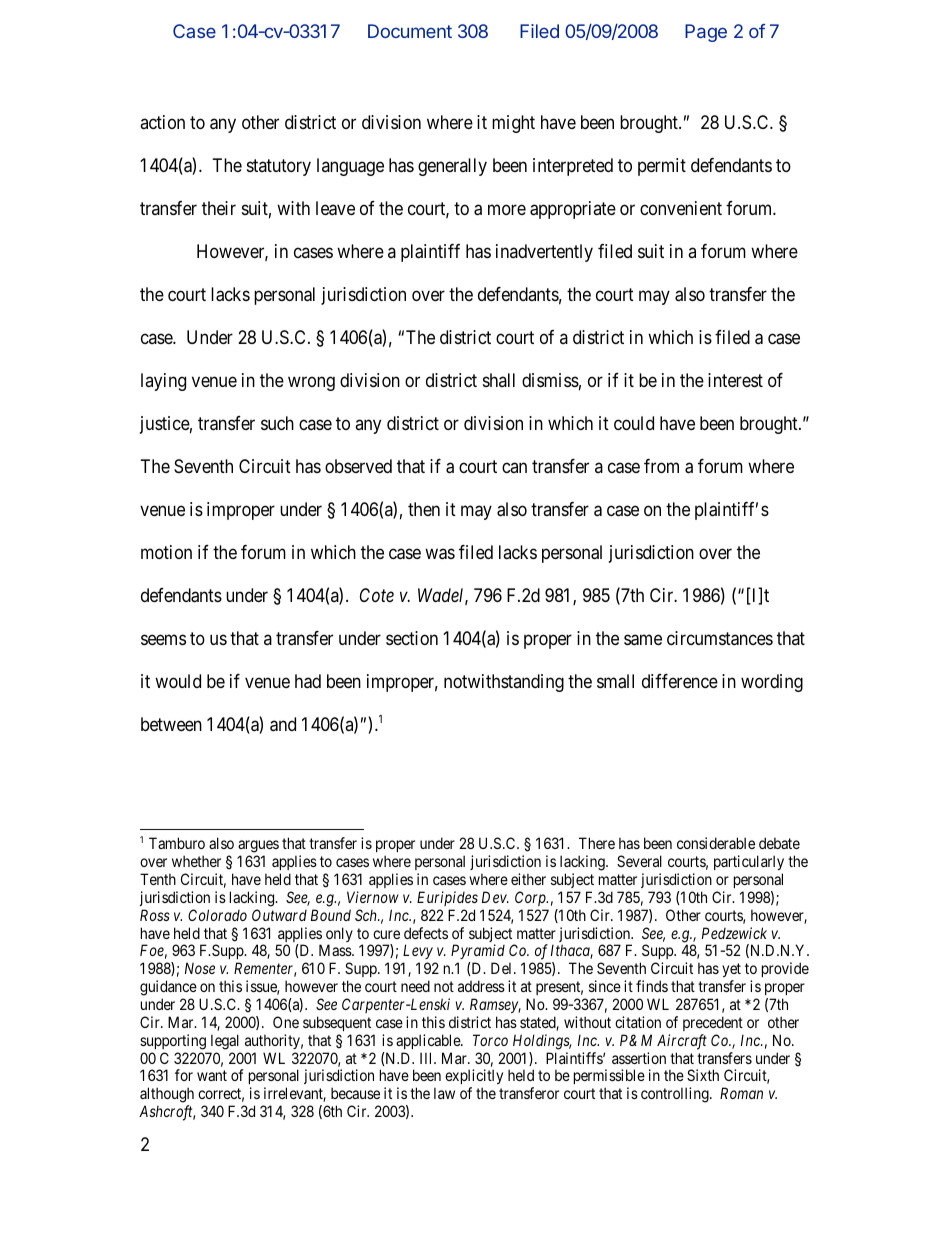 This screenshot has height=1233, width=952. Describe the element at coordinates (410, 31) in the screenshot. I see `Document` at that location.
